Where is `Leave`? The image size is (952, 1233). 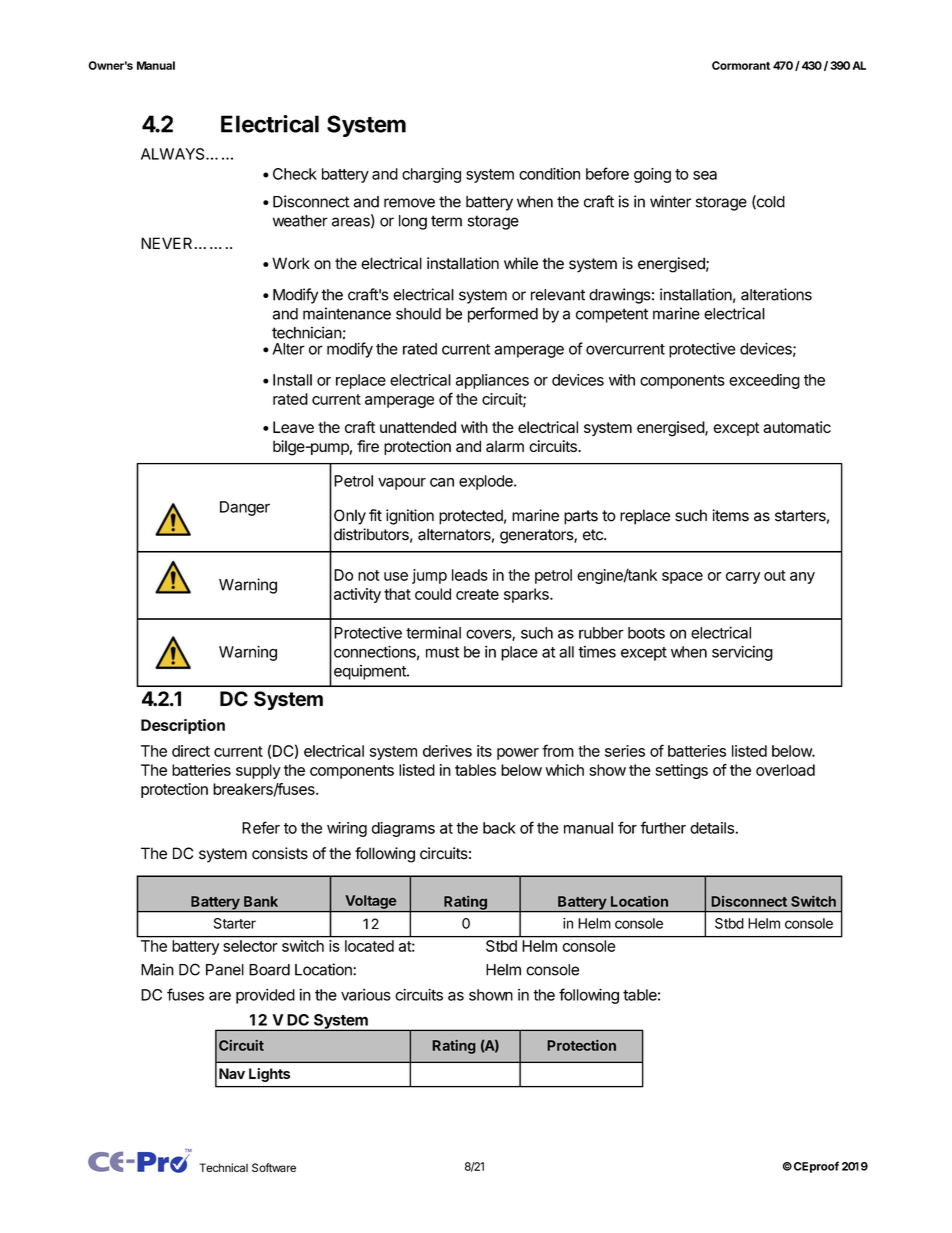 Leave is located at coordinates (293, 427).
